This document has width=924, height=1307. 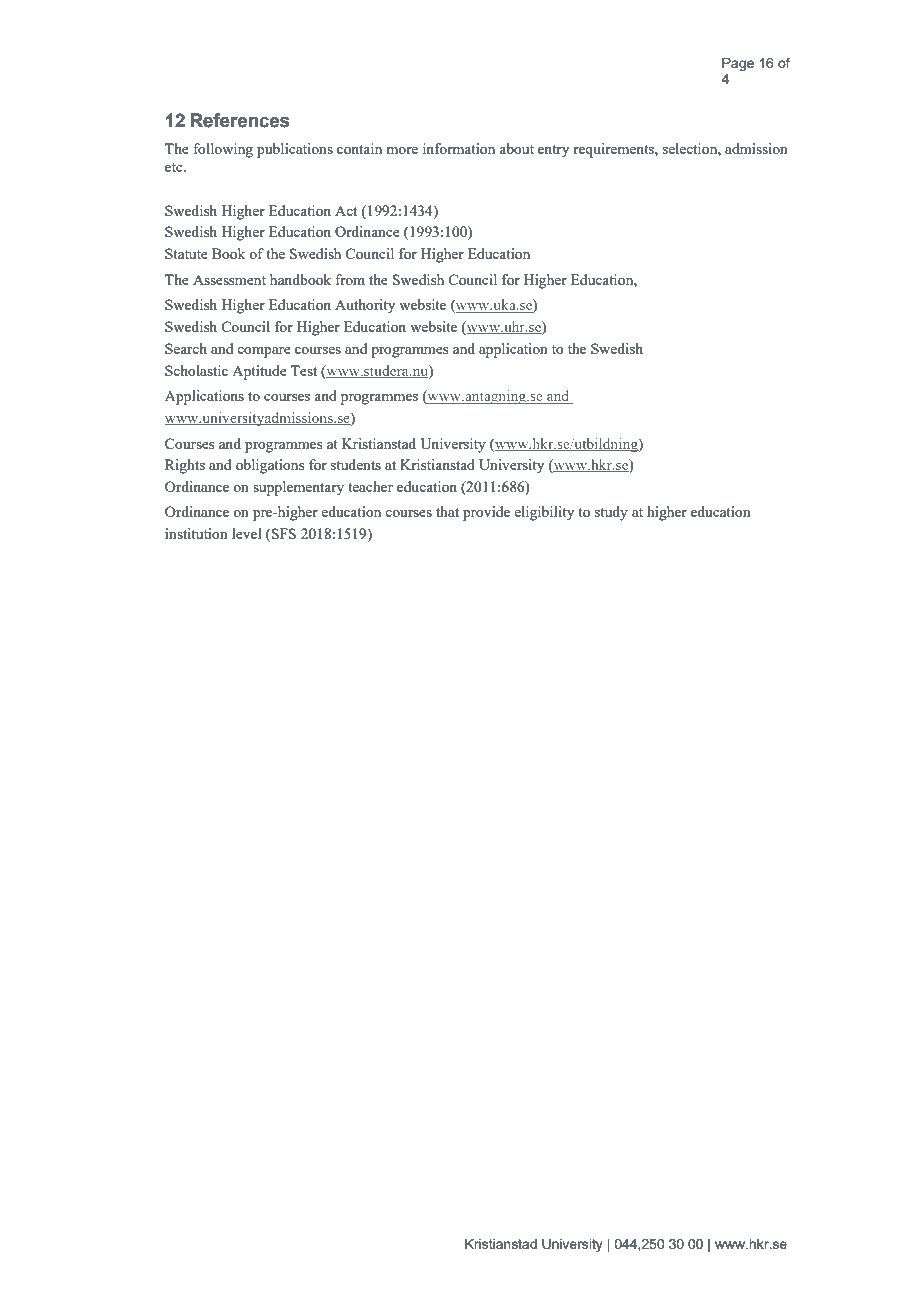 I want to click on Statute, so click(x=186, y=253).
